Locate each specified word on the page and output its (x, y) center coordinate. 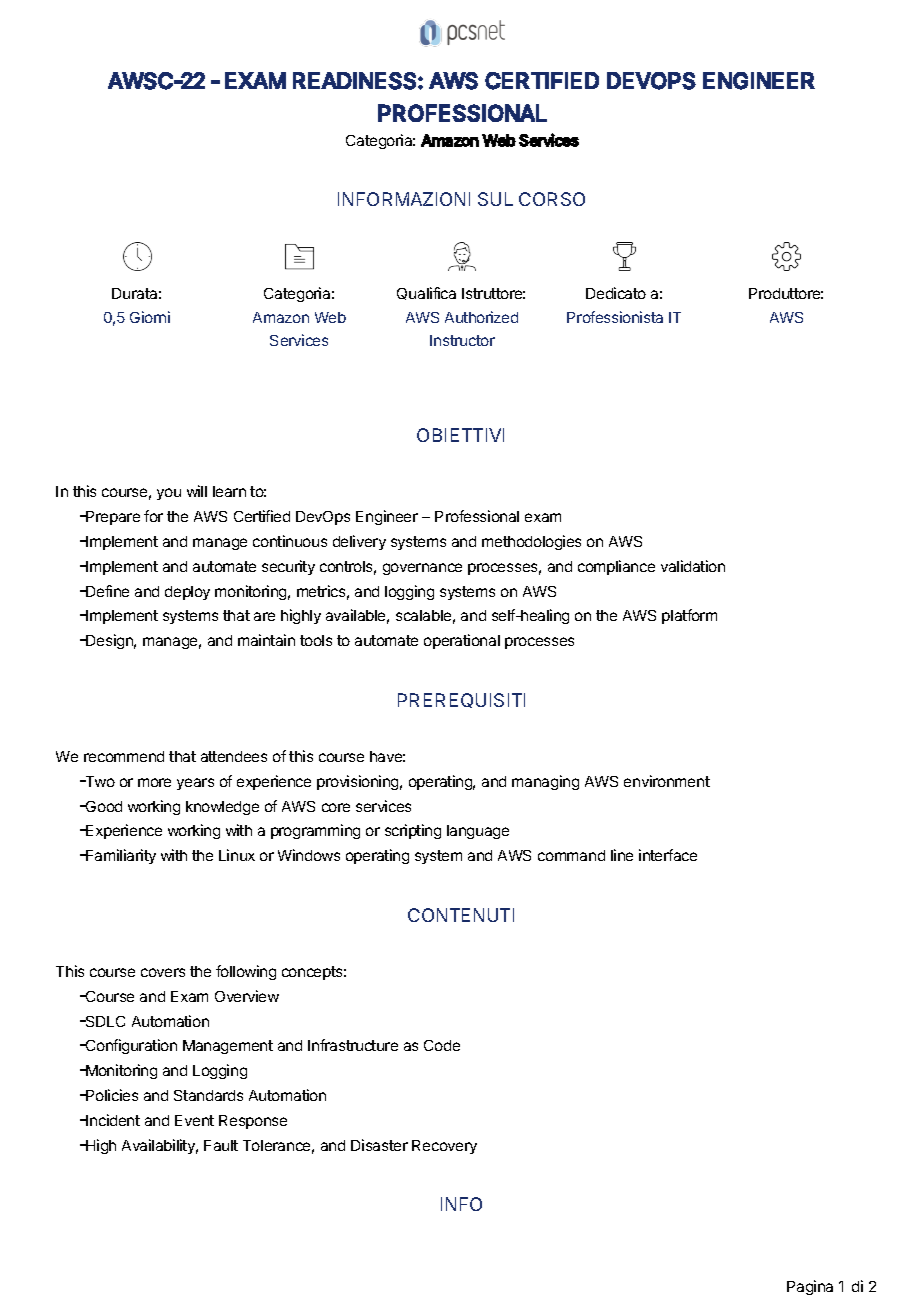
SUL (495, 199)
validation (693, 566)
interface (668, 855)
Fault (221, 1145)
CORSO (552, 199)
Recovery (444, 1147)
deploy (187, 593)
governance (422, 569)
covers (163, 972)
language (478, 832)
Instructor (462, 340)
